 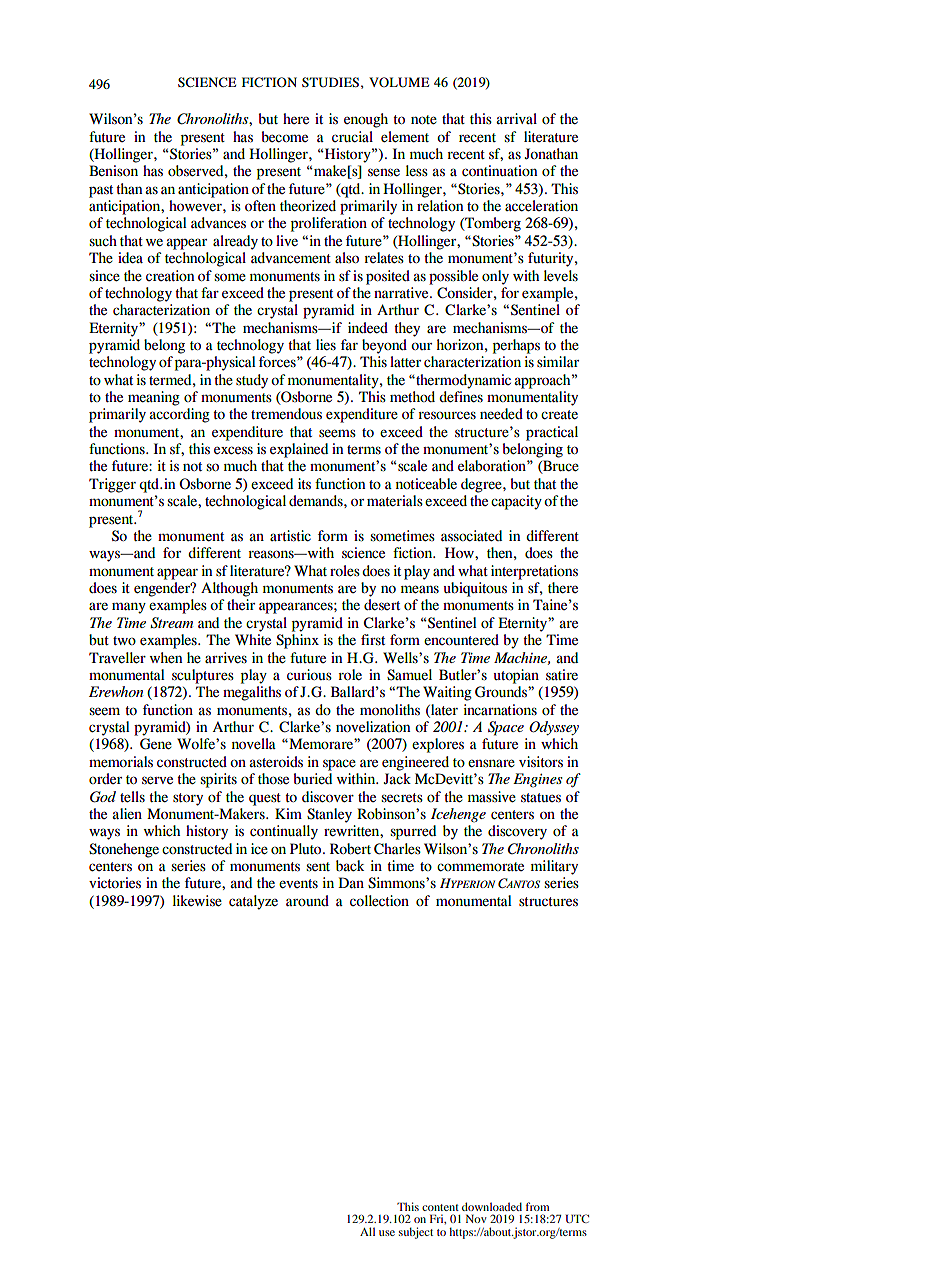 I want to click on around, so click(x=307, y=900).
